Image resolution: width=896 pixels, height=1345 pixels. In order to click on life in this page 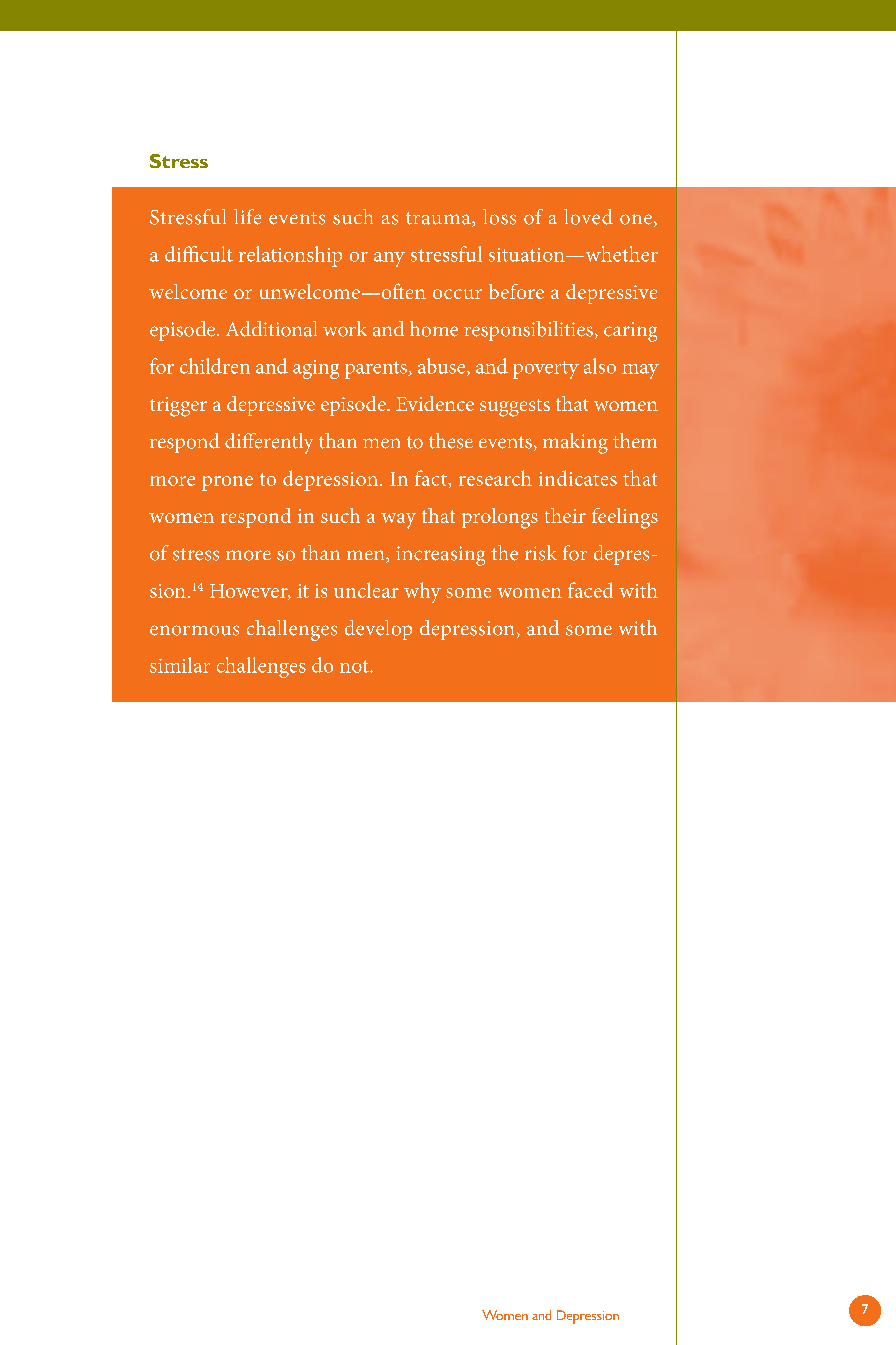, I will do `click(247, 217)`.
